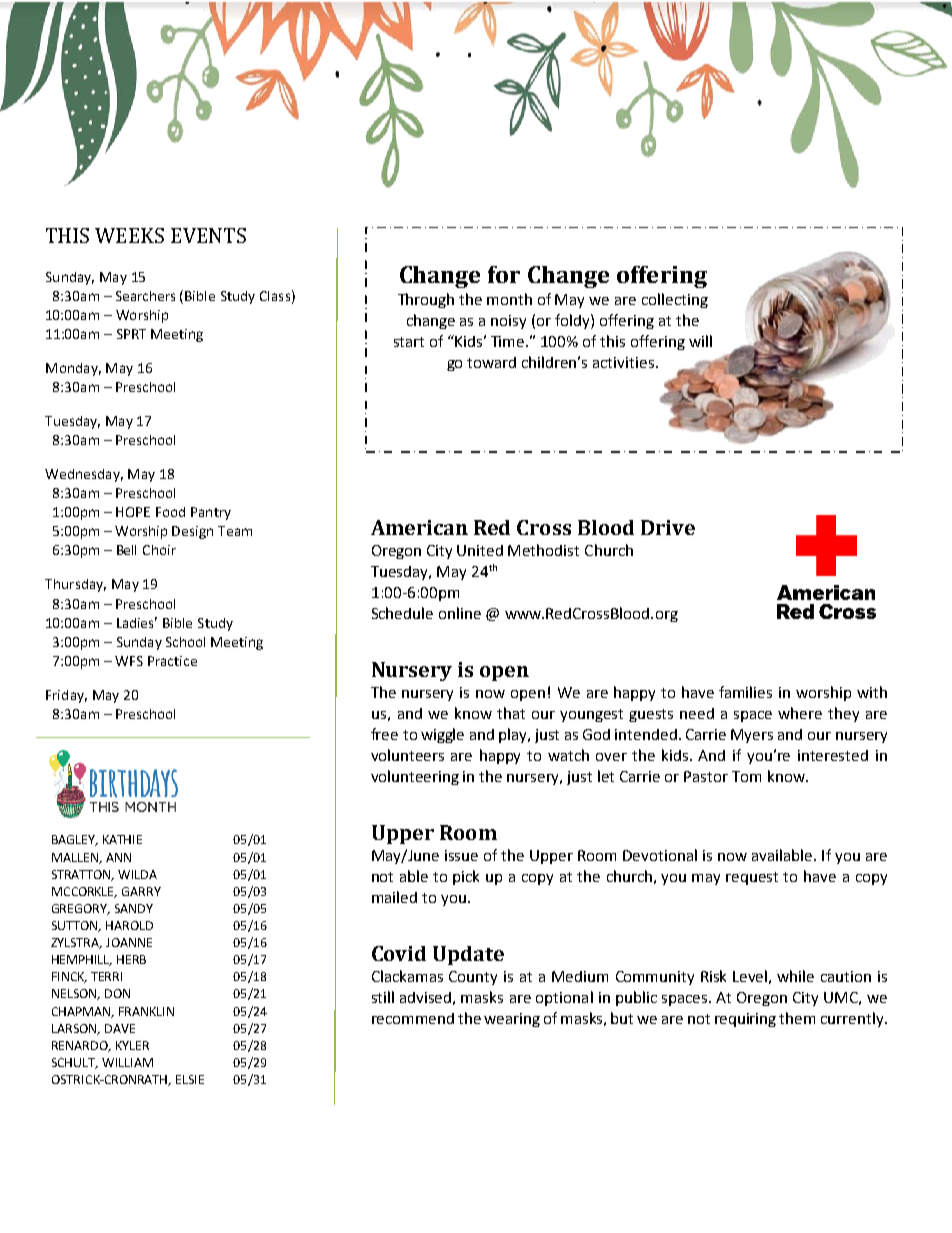  Describe the element at coordinates (480, 550) in the page. I see `United` at that location.
